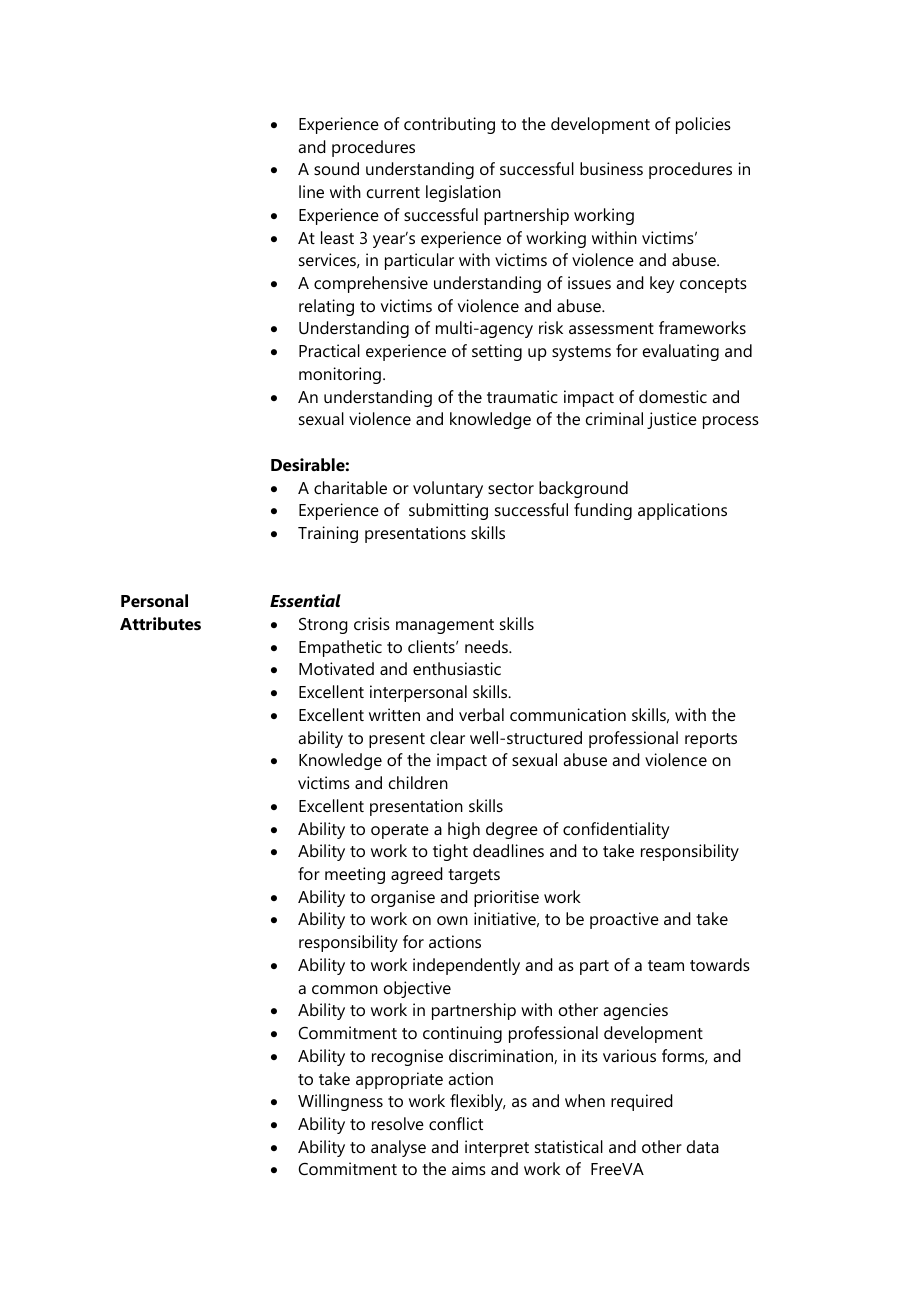 The width and height of the document is (924, 1308). What do you see at coordinates (417, 875) in the document?
I see `agreed` at bounding box center [417, 875].
